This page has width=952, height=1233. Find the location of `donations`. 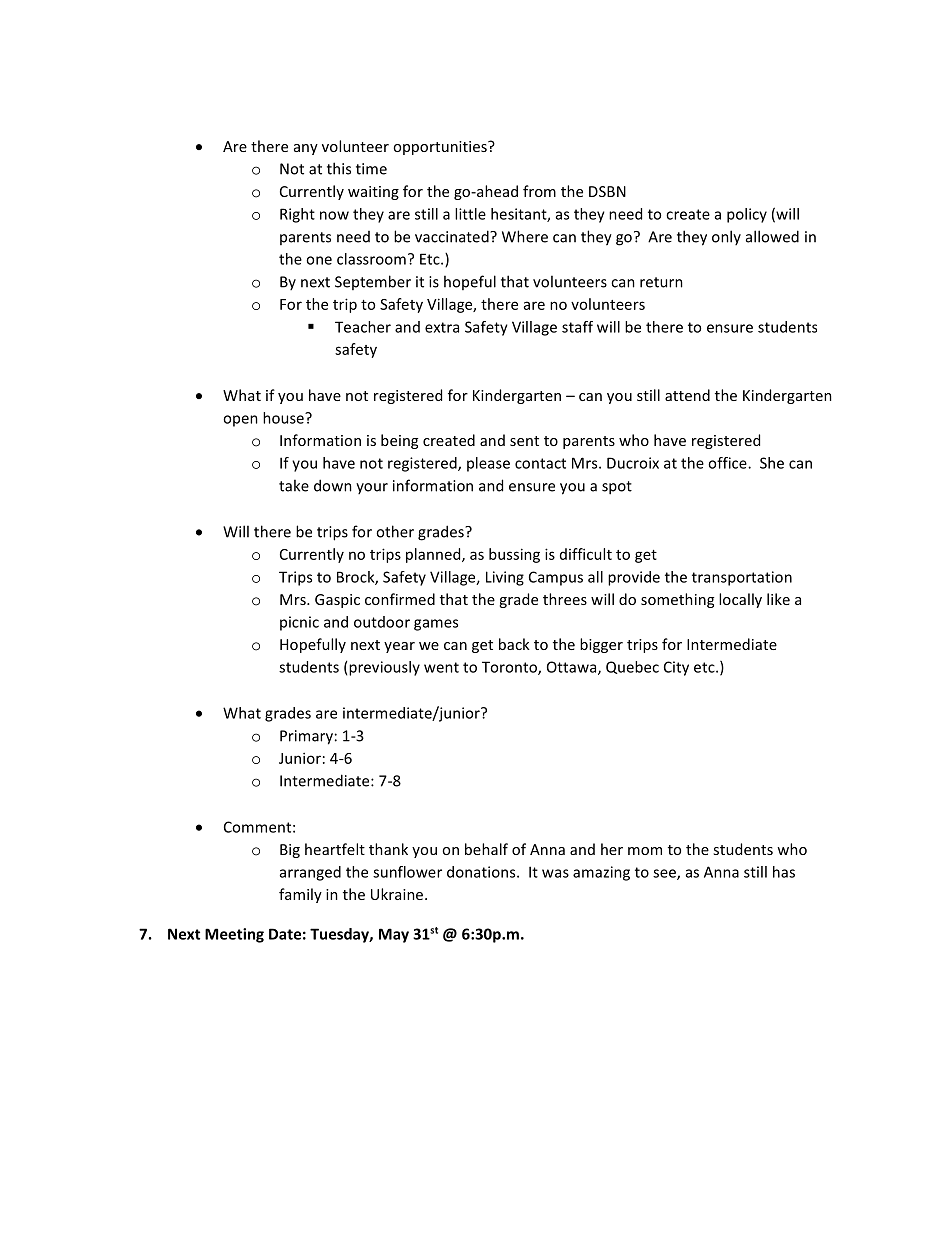

donations is located at coordinates (482, 872).
